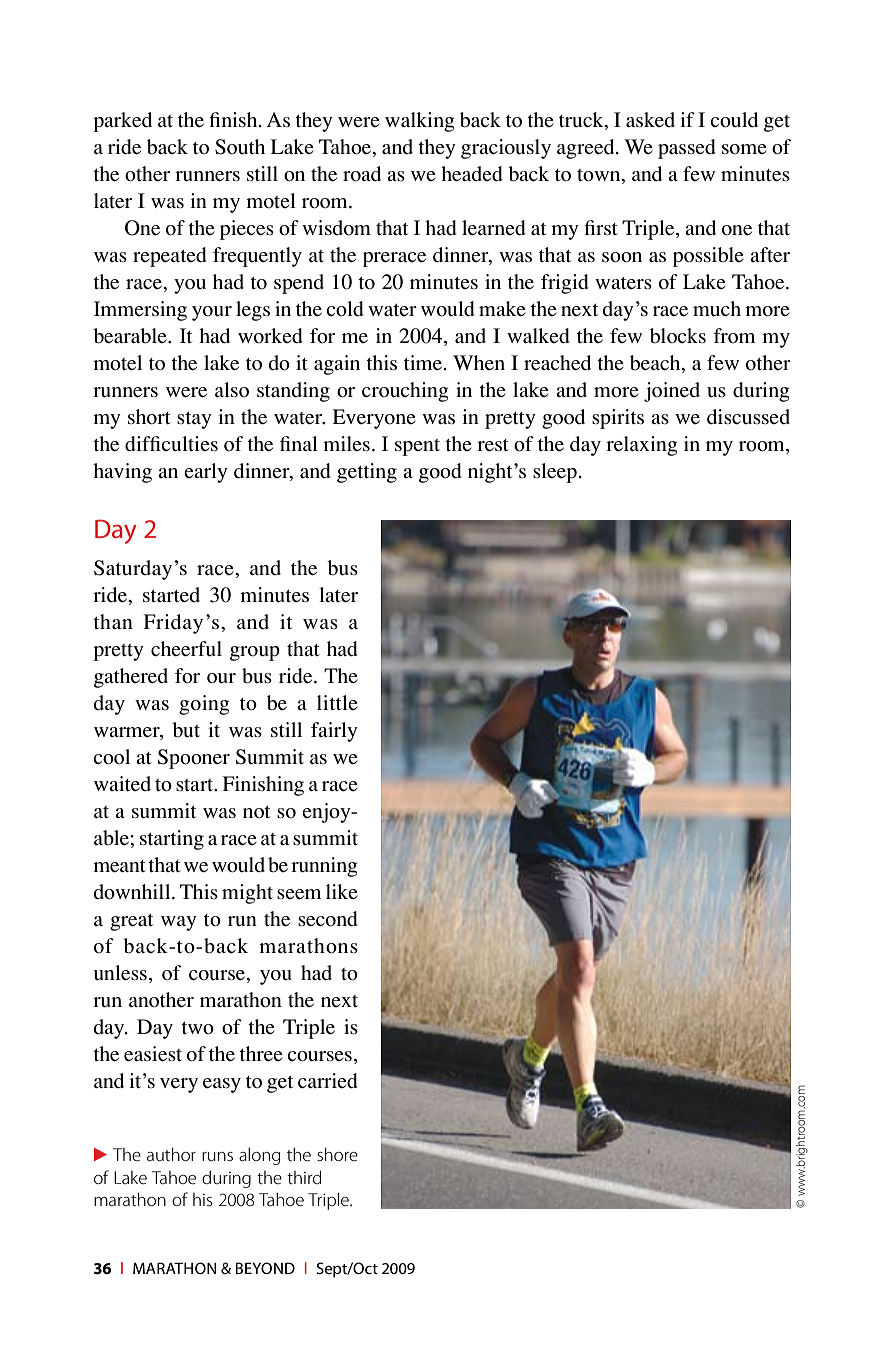  Describe the element at coordinates (328, 919) in the document. I see `second` at that location.
